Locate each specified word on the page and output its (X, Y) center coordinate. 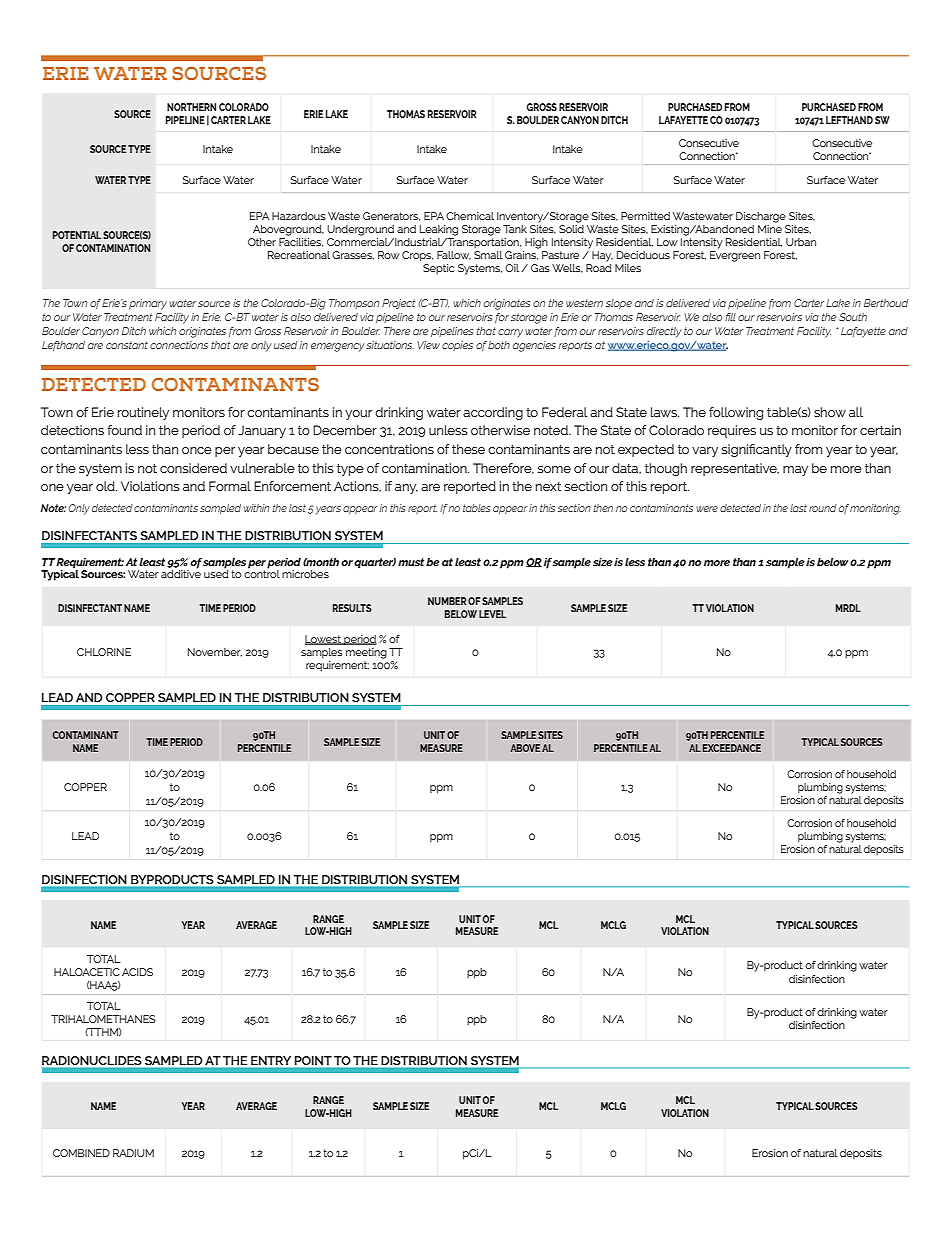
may (795, 471)
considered (193, 468)
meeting (366, 653)
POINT (313, 1060)
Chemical (470, 216)
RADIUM (133, 1153)
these (468, 449)
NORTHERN (191, 107)
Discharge (761, 217)
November (215, 652)
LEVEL (492, 614)
